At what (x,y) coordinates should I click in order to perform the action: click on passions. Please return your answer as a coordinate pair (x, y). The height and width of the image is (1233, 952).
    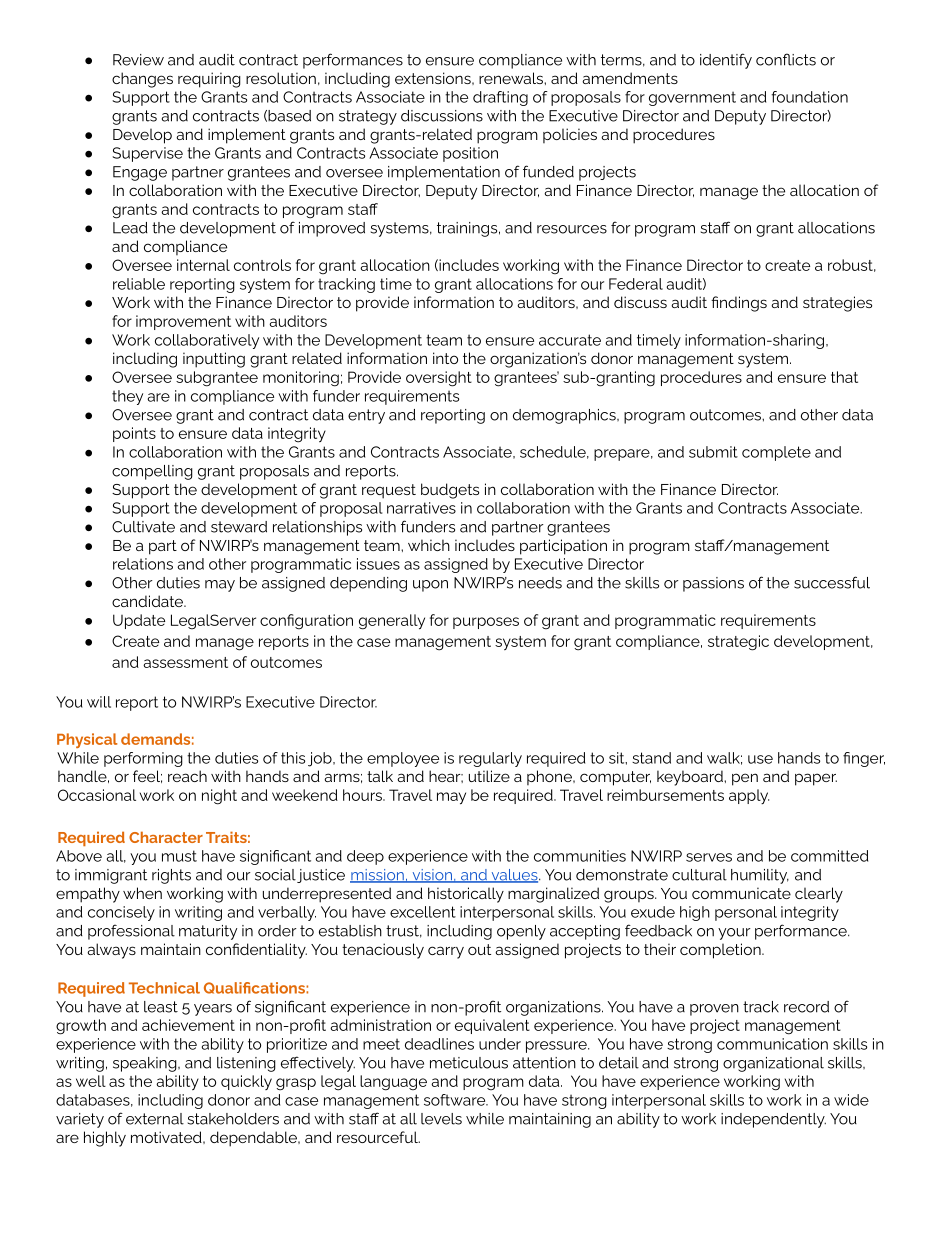
    Looking at the image, I should click on (713, 584).
